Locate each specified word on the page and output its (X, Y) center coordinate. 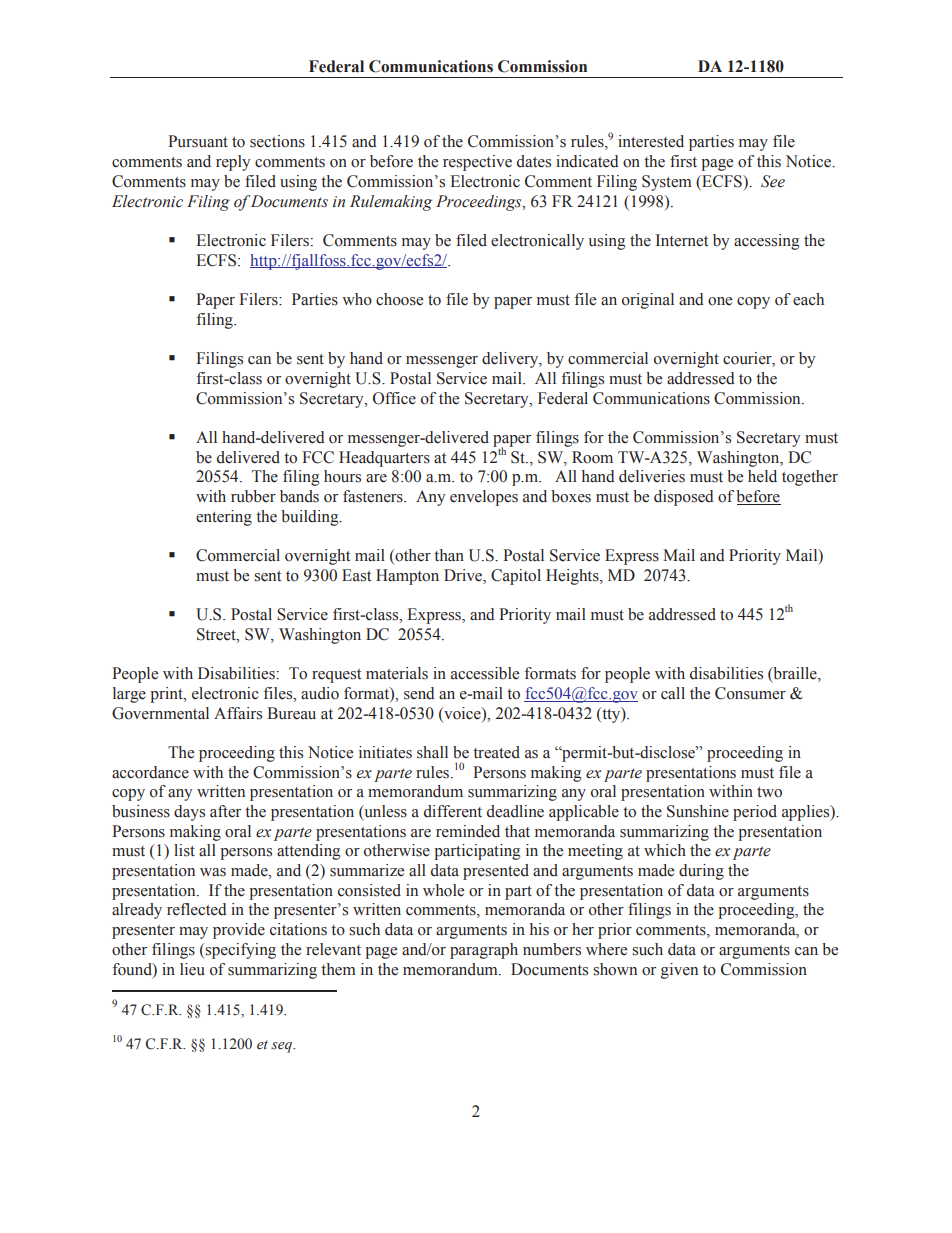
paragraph (484, 951)
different (453, 811)
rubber (253, 496)
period (755, 813)
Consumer (750, 693)
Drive (464, 575)
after (225, 811)
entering (224, 518)
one (720, 301)
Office (394, 398)
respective (477, 163)
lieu (192, 969)
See (773, 181)
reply (233, 163)
